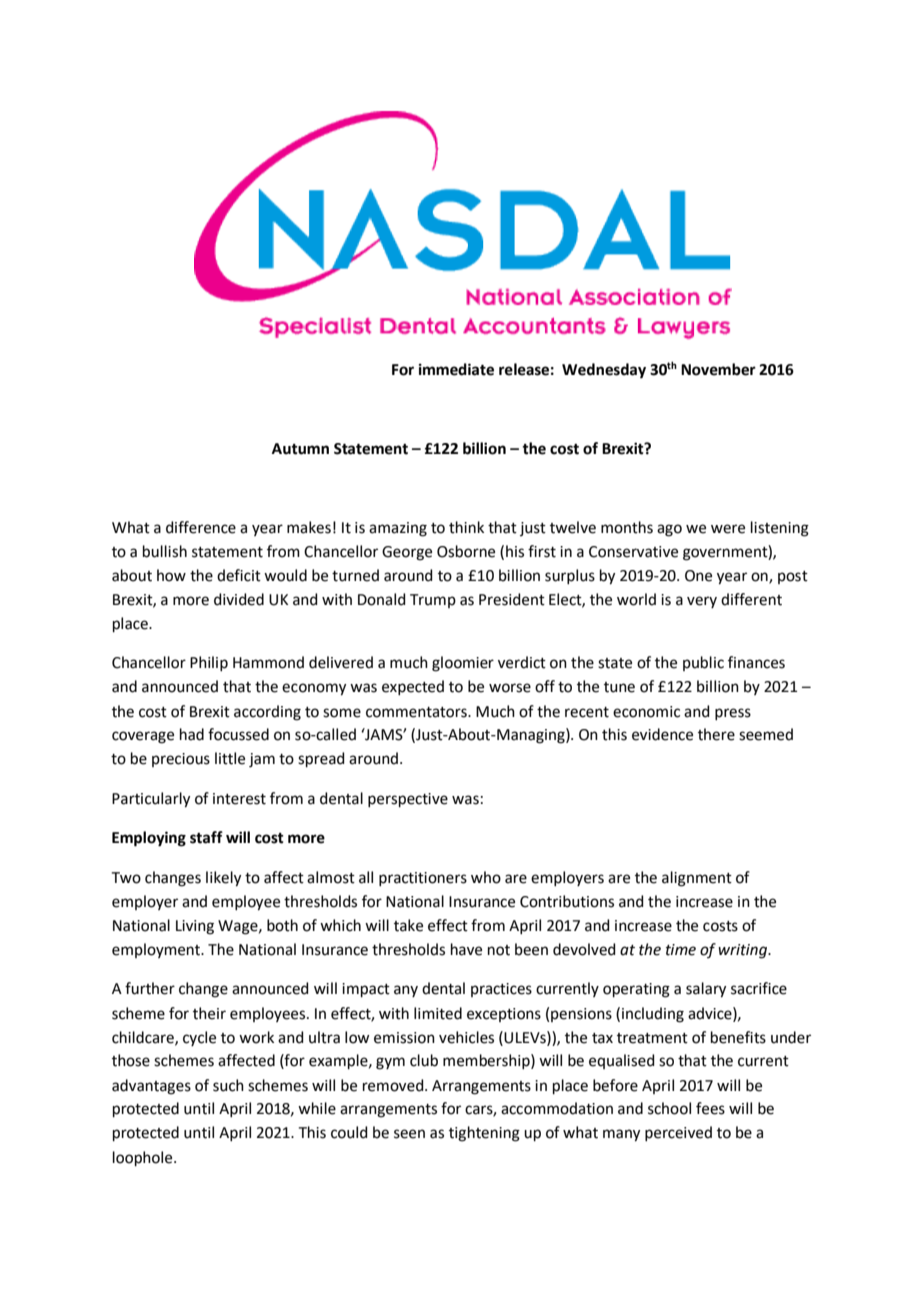 Image resolution: width=924 pixels, height=1308 pixels. What do you see at coordinates (486, 877) in the screenshot?
I see `who` at bounding box center [486, 877].
